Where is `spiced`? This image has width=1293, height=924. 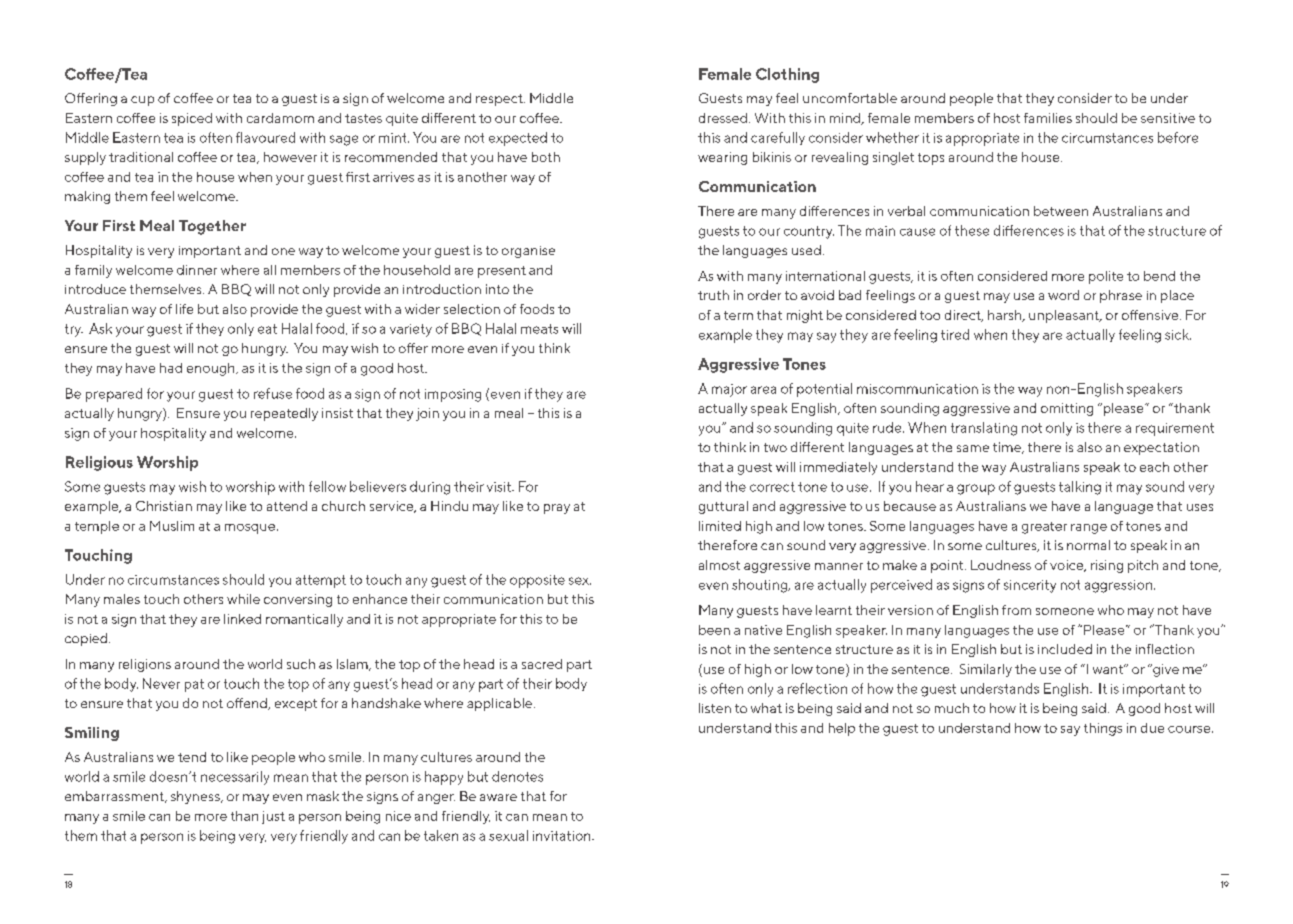
spiced is located at coordinates (192, 119).
